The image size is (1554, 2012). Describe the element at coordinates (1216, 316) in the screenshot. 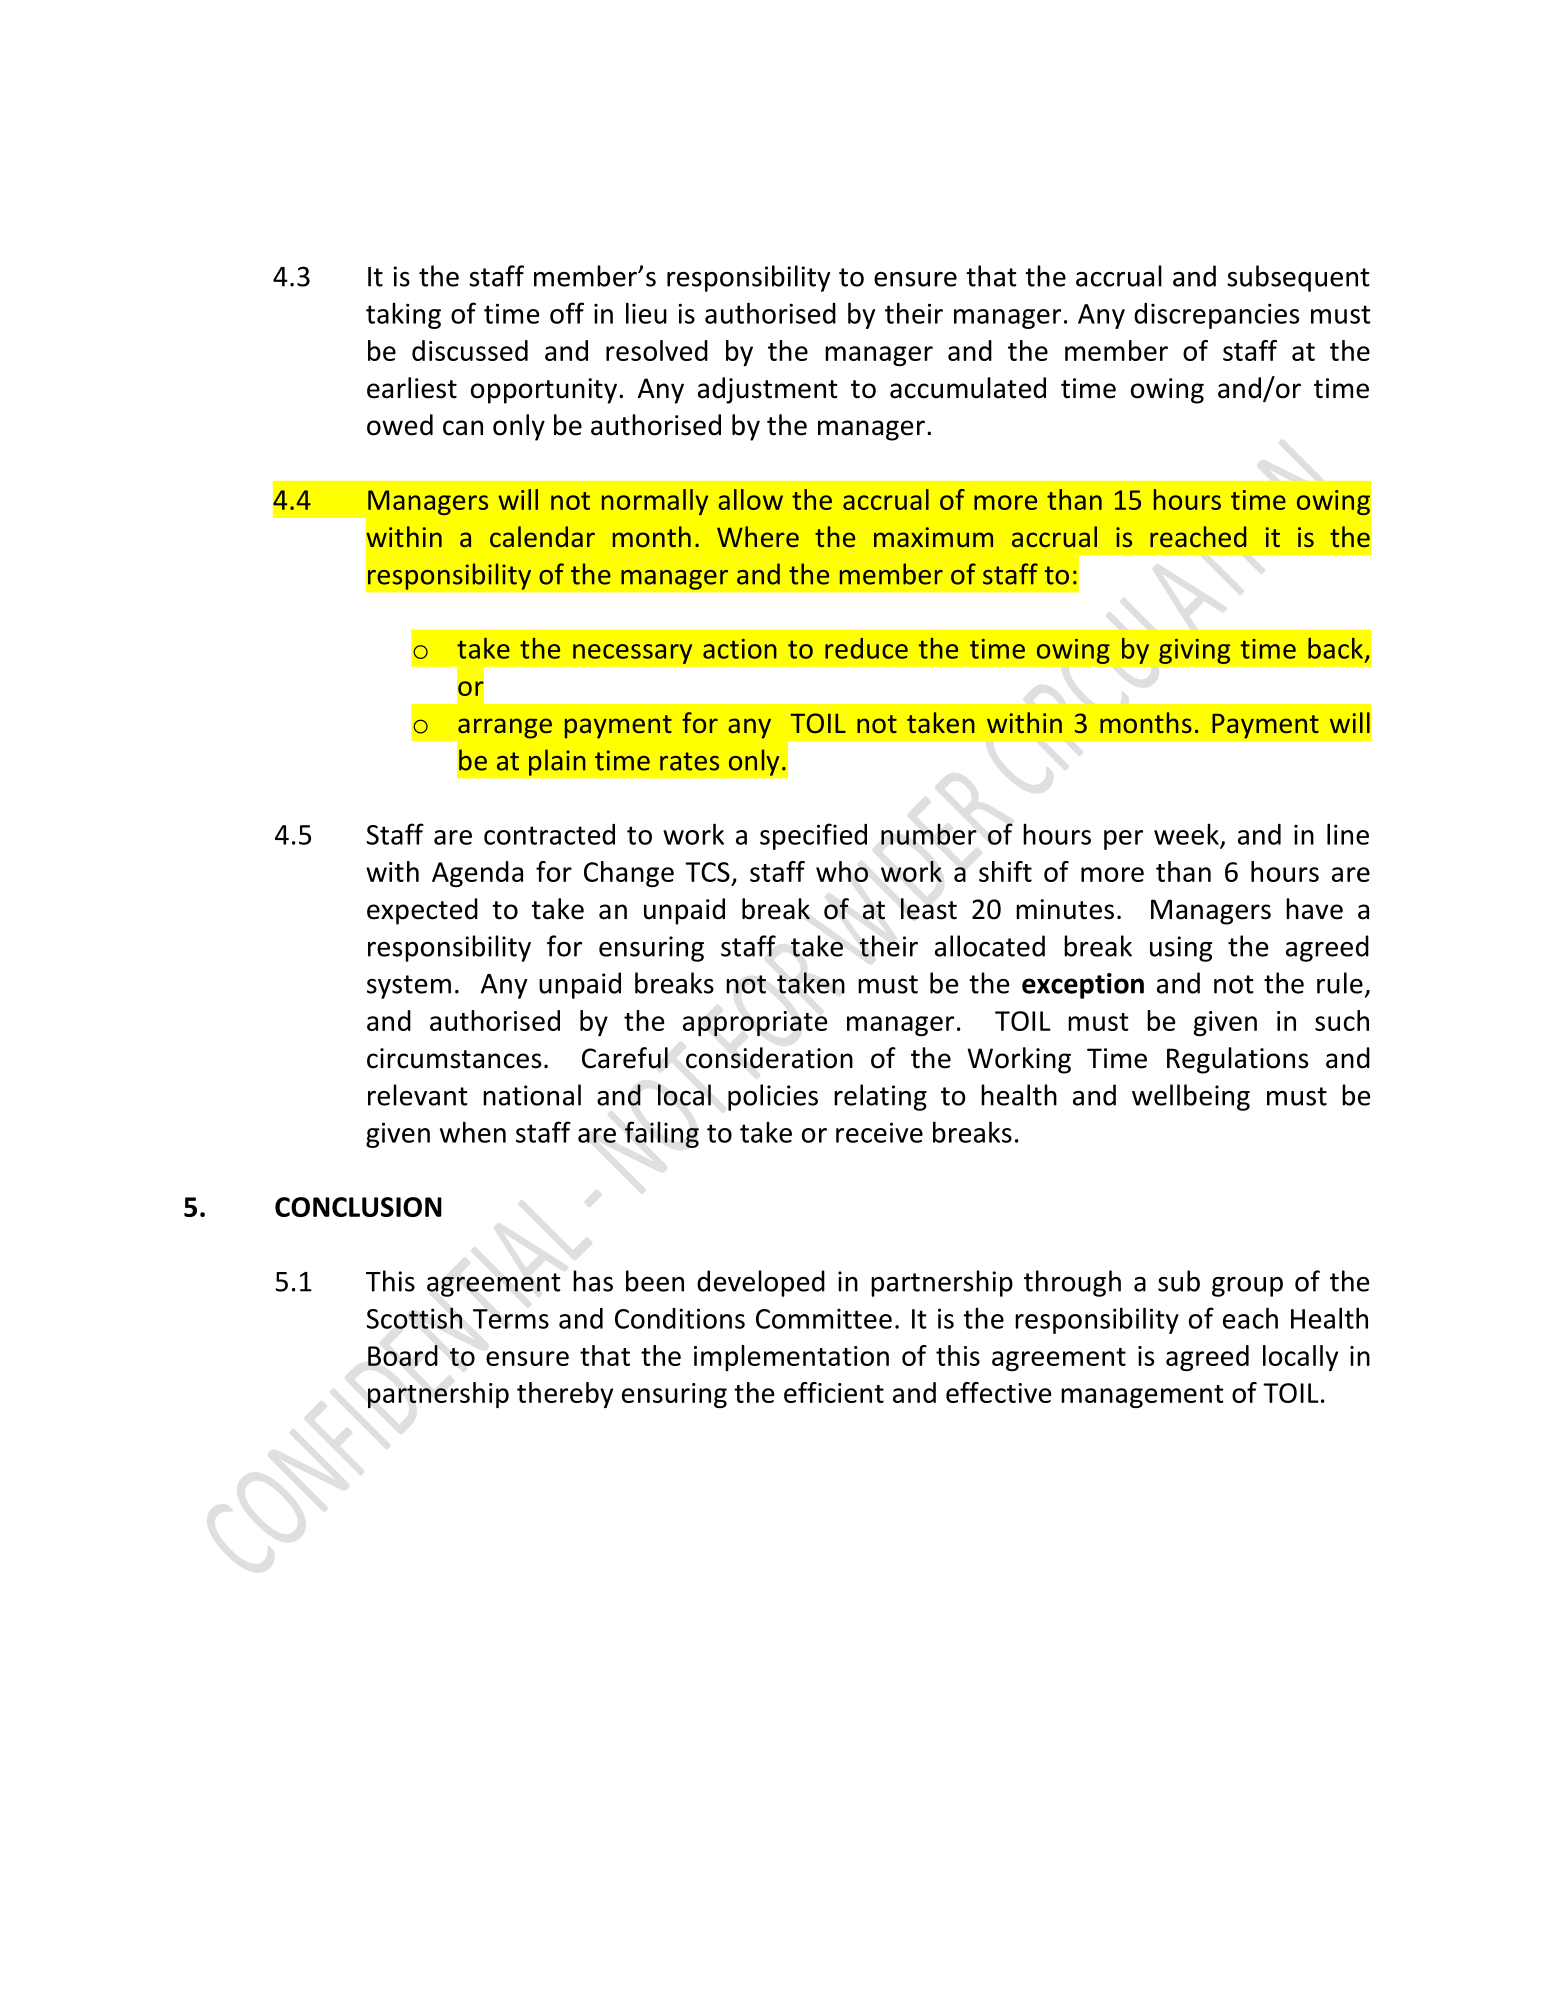

I see `discrepancies` at that location.
